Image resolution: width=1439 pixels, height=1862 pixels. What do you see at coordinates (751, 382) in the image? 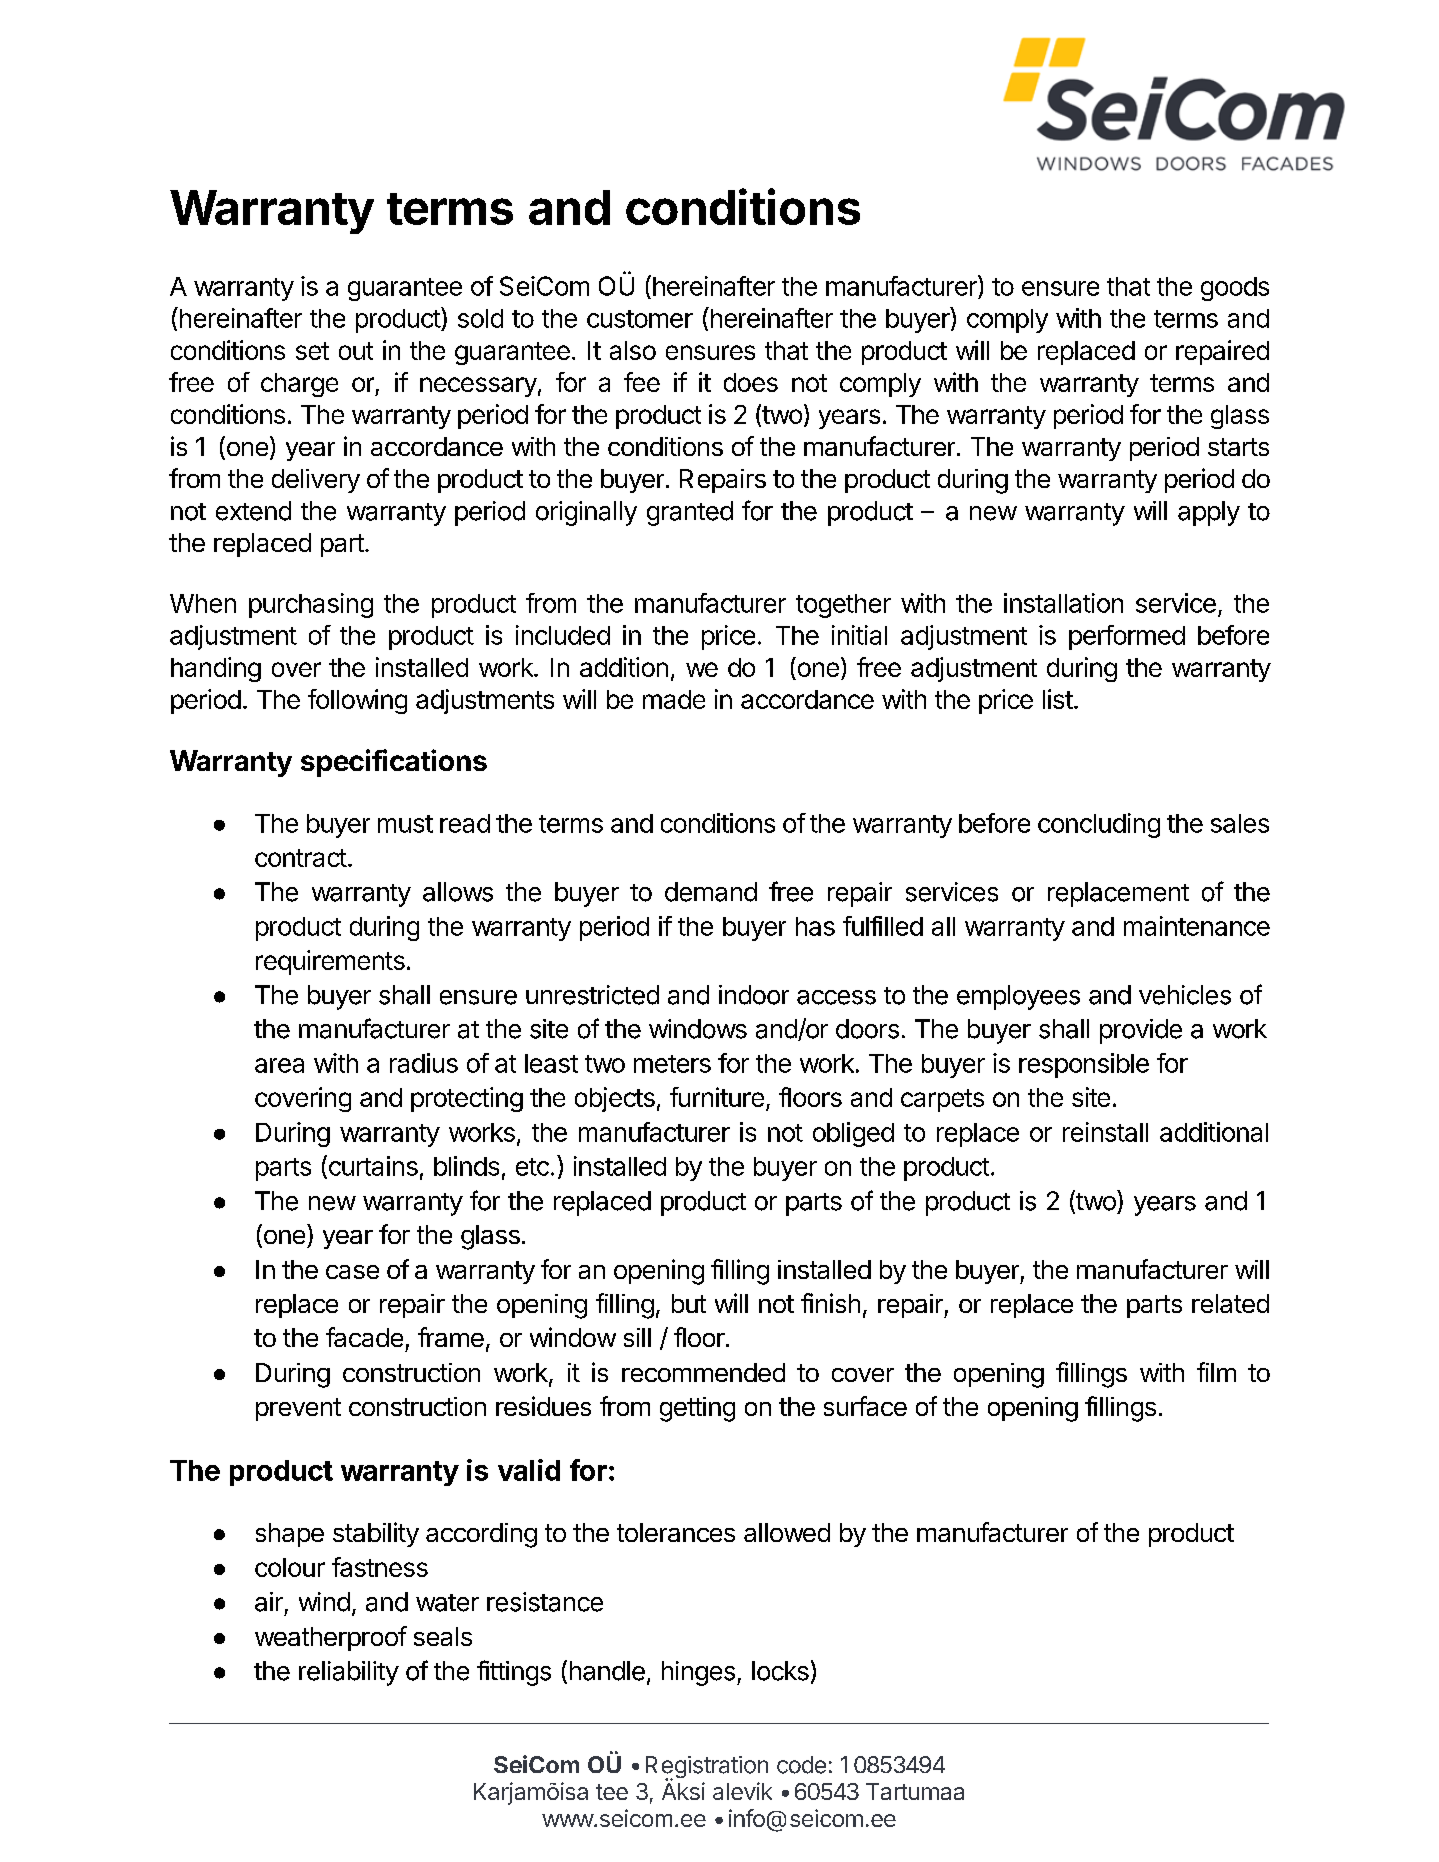
I see `does` at bounding box center [751, 382].
